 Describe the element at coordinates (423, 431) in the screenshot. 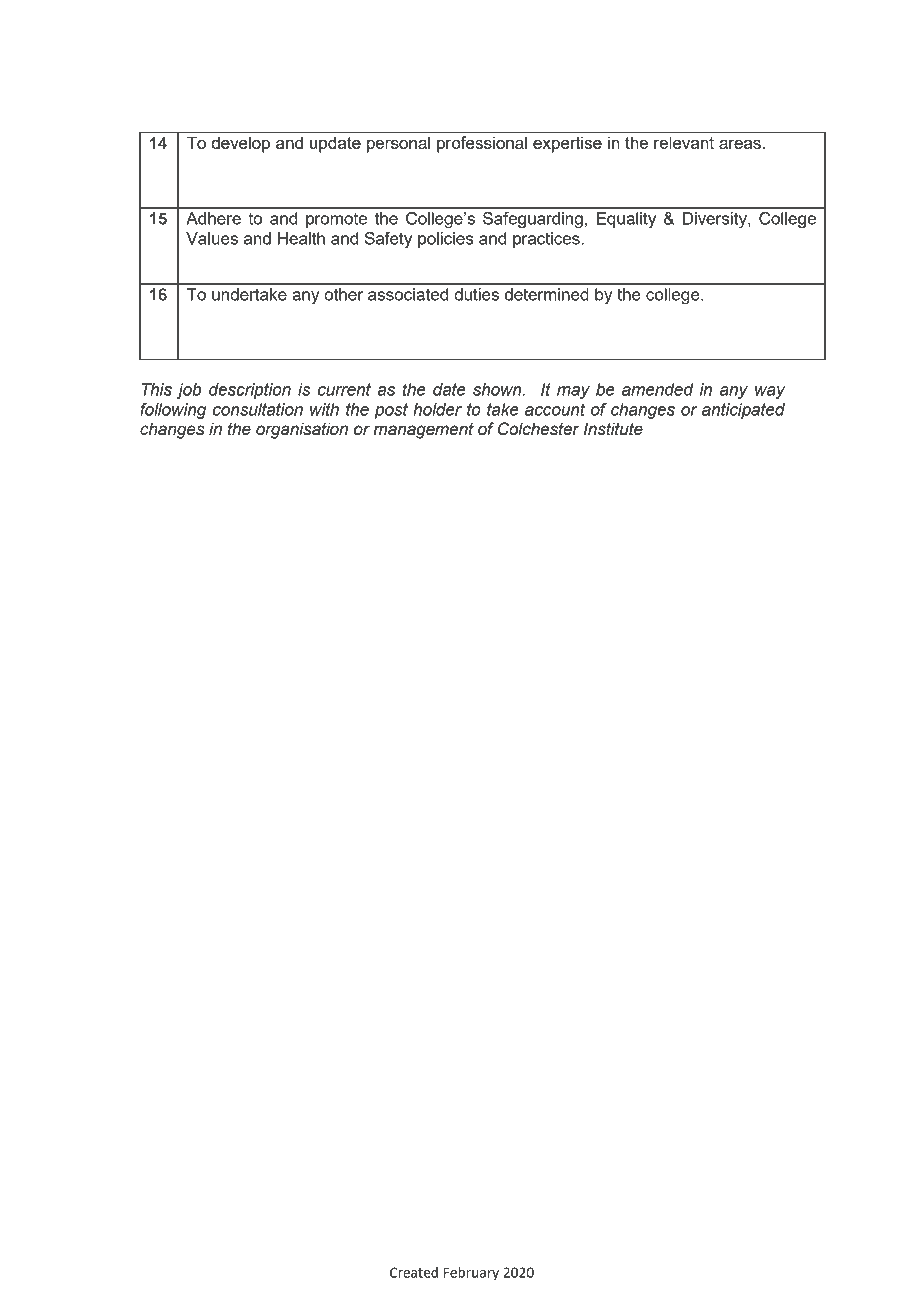

I see `management` at that location.
